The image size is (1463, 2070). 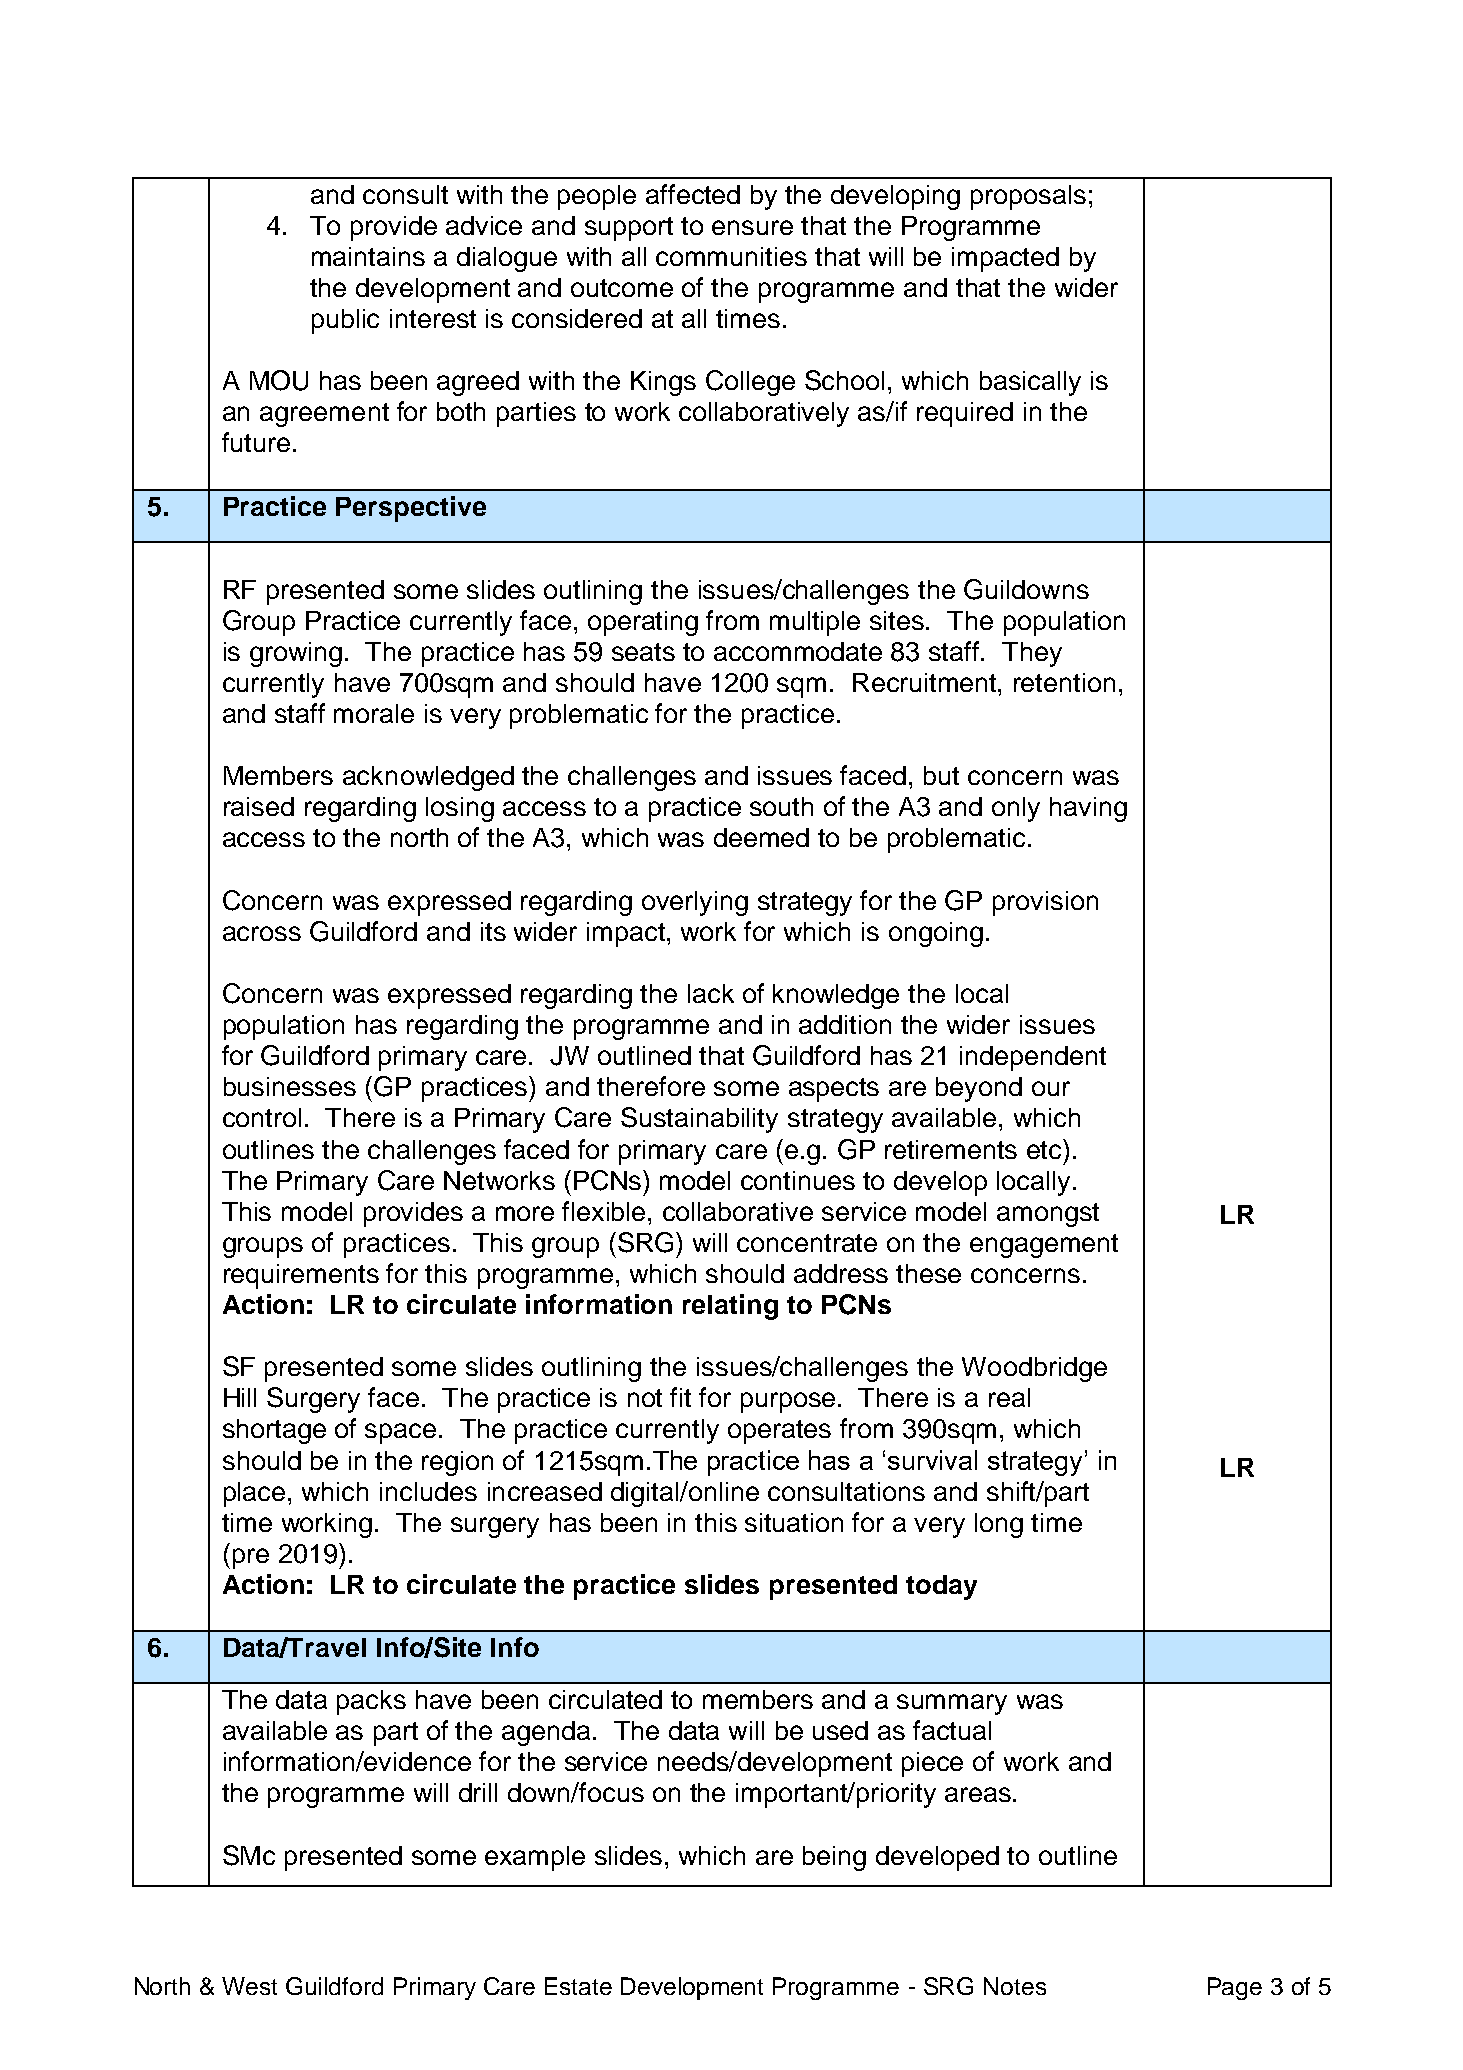 I want to click on across, so click(x=262, y=933).
